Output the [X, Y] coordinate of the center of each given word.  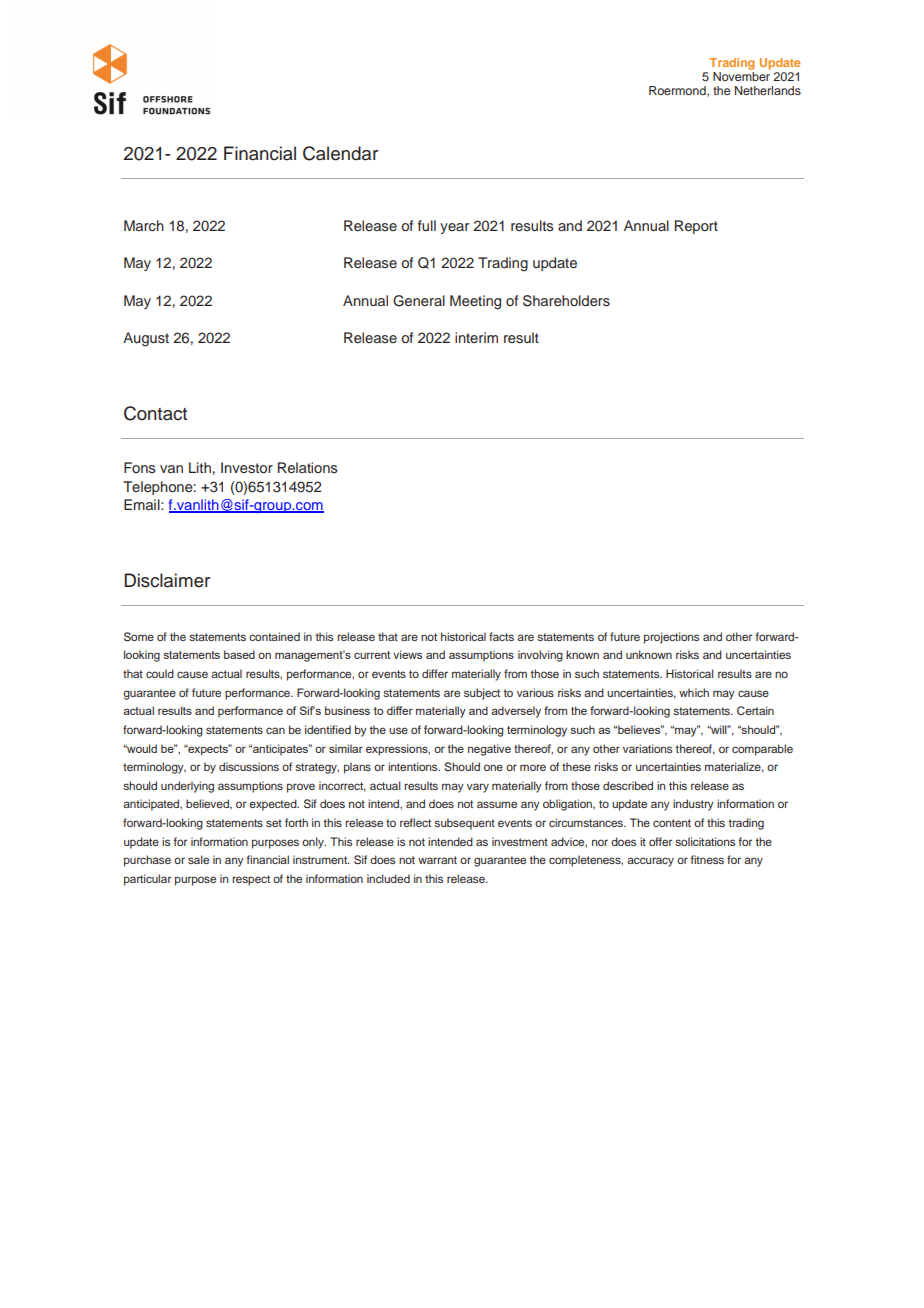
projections [671, 638]
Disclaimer [167, 580]
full [427, 225]
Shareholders [566, 301]
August [146, 339]
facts [501, 636]
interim [476, 337]
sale [198, 859]
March [144, 225]
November [741, 76]
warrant [437, 860]
